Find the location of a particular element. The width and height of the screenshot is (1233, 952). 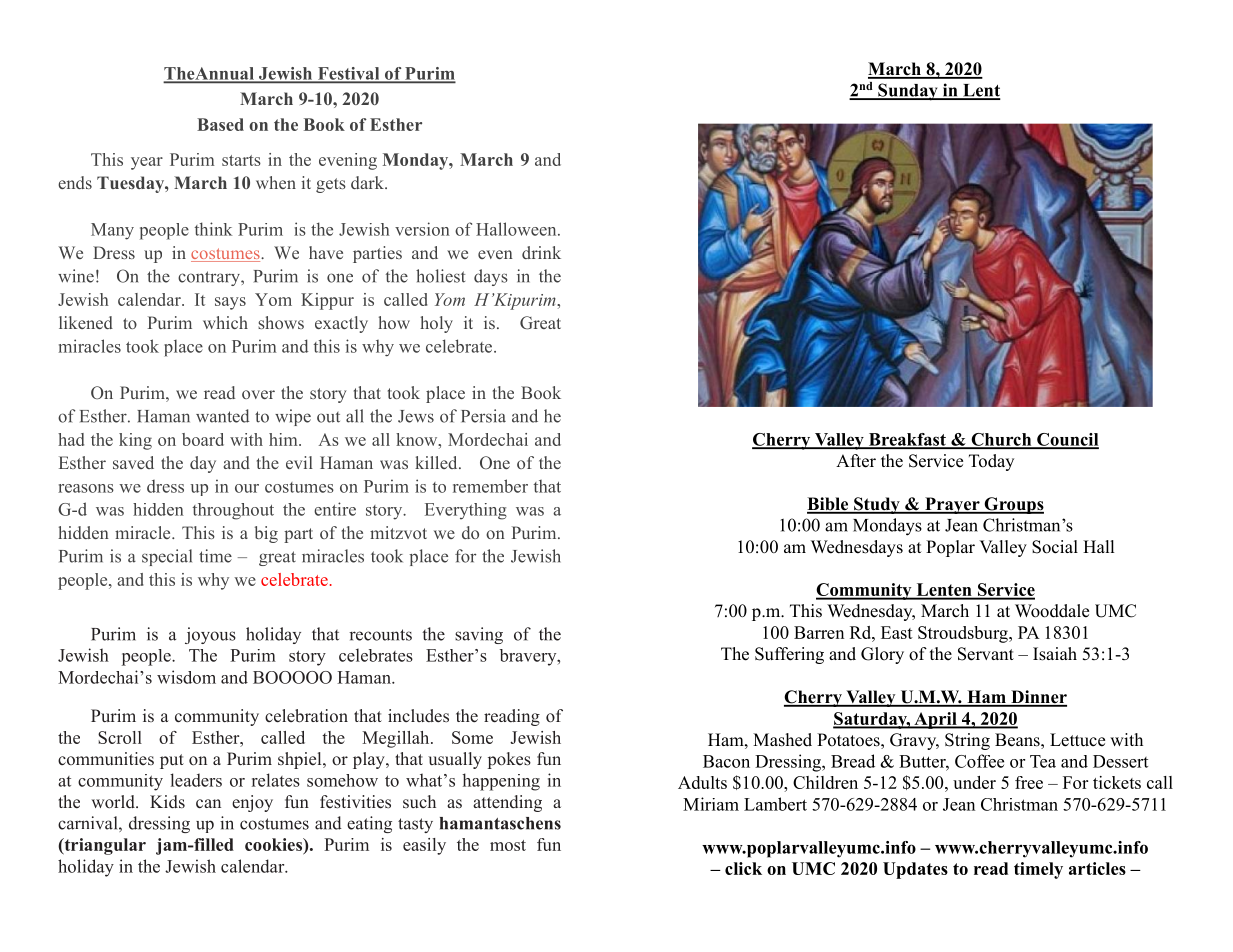

Based is located at coordinates (220, 124).
